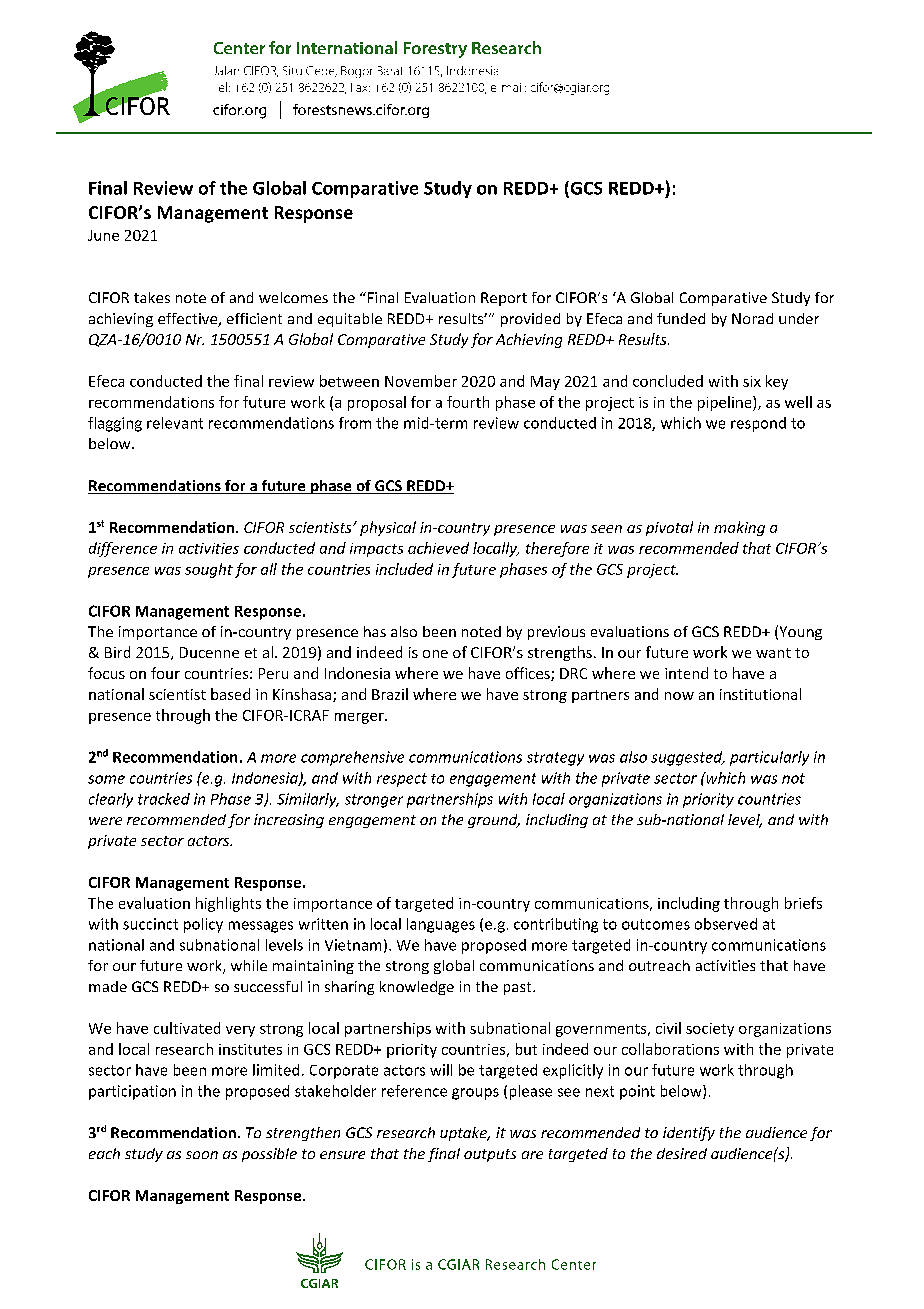  Describe the element at coordinates (504, 299) in the screenshot. I see `Report` at that location.
